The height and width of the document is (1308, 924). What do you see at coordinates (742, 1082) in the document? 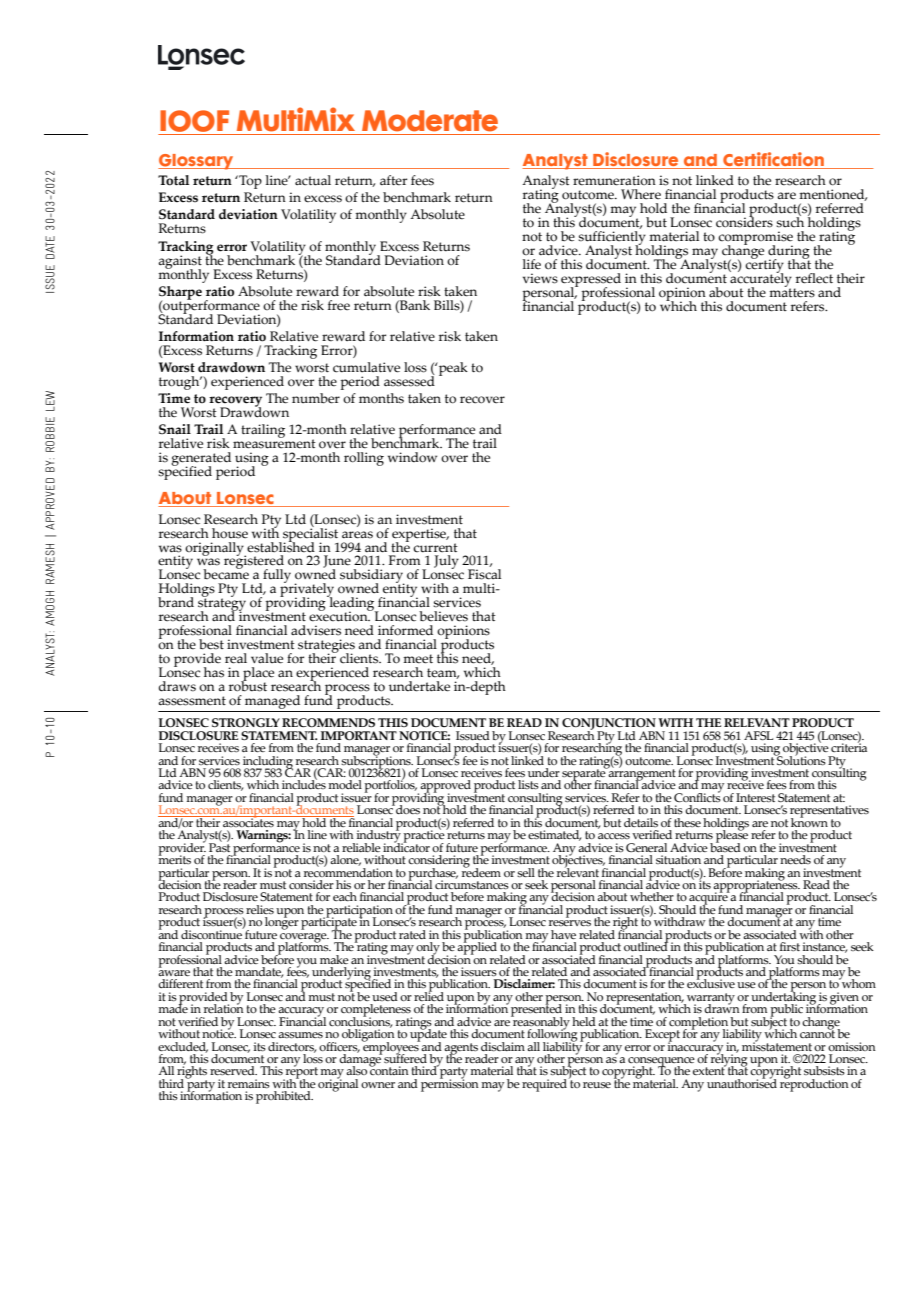
I see `unauthorised` at bounding box center [742, 1082].
